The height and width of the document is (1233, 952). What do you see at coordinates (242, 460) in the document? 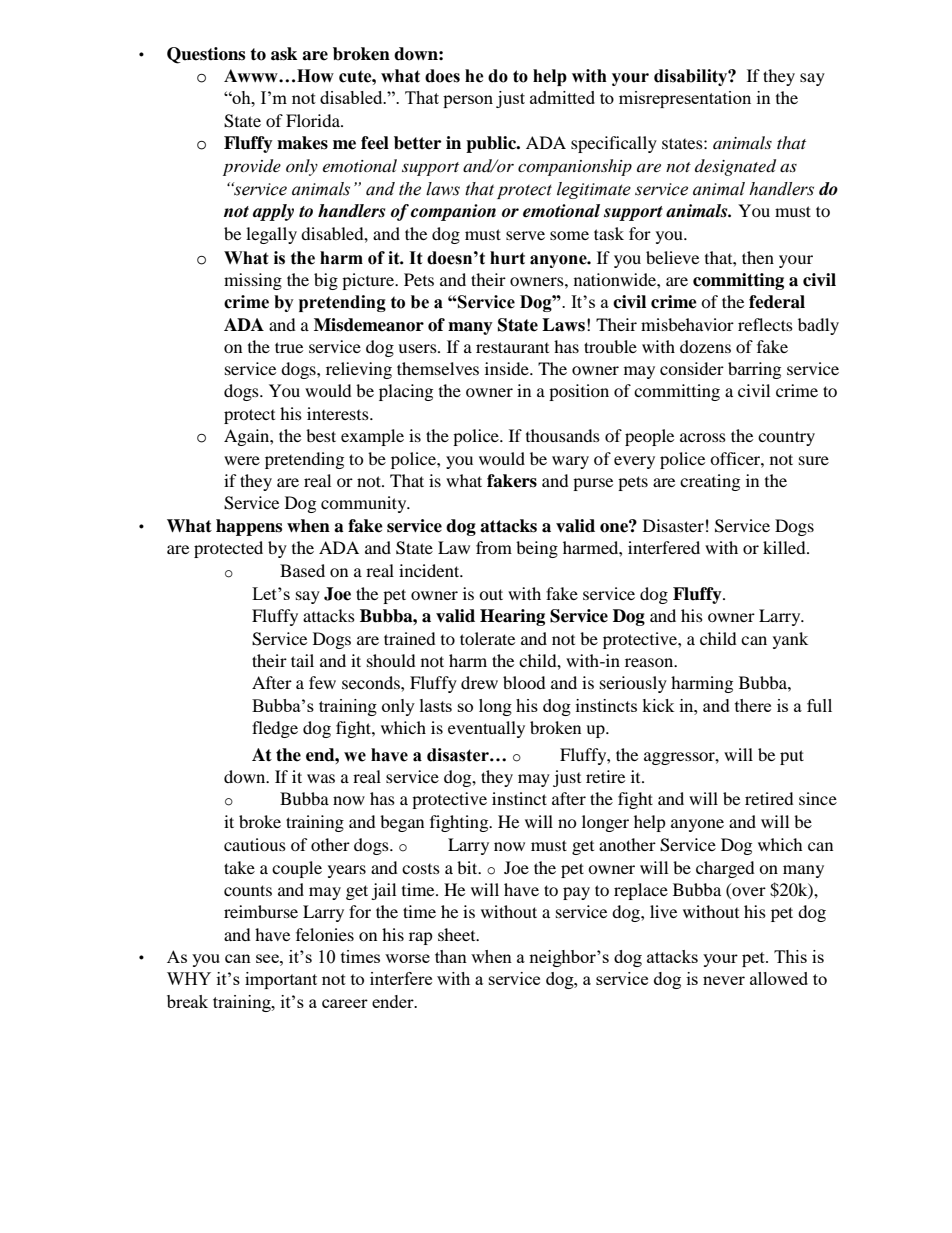
I see `were` at bounding box center [242, 460].
